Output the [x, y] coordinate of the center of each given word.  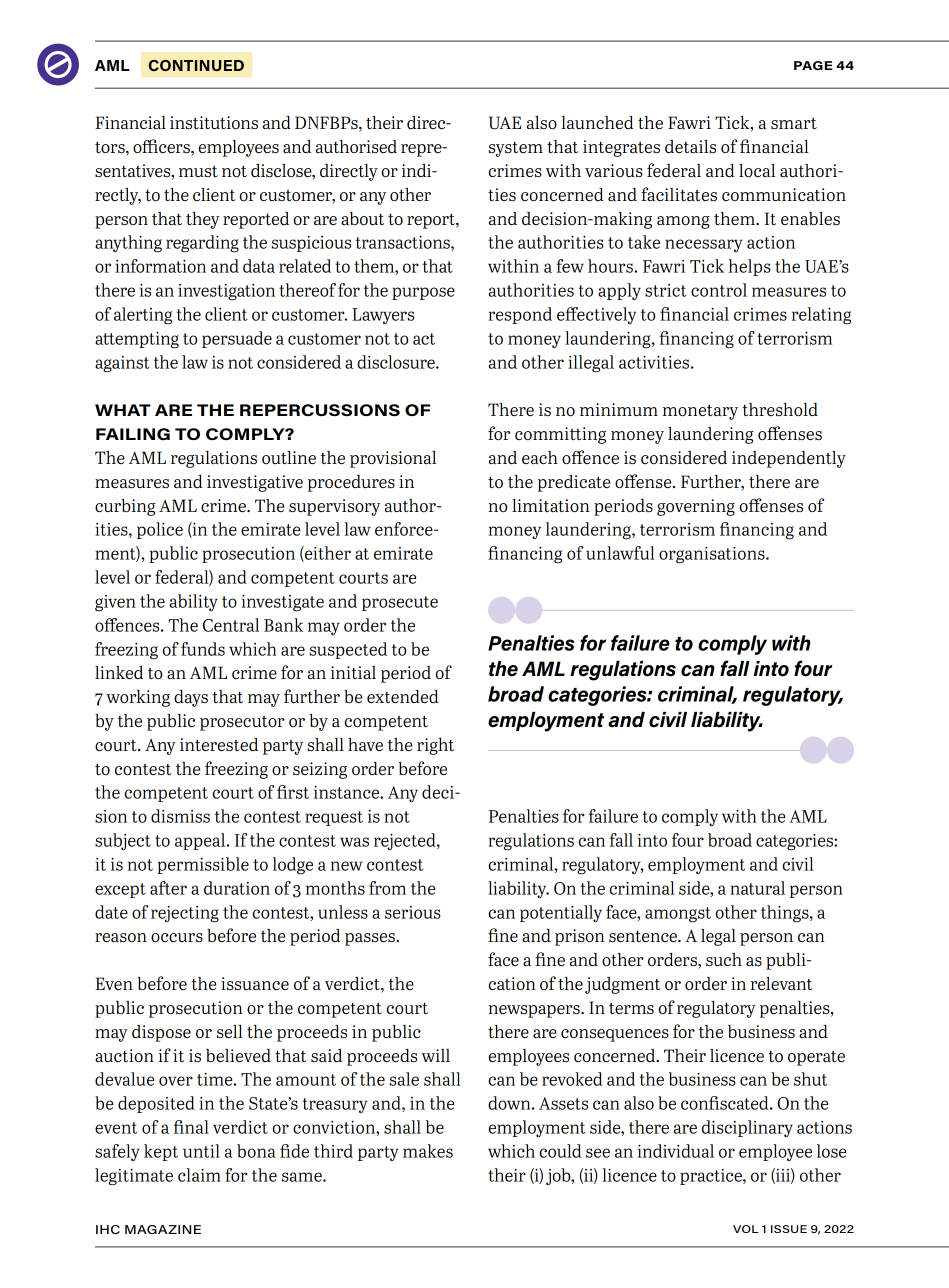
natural [757, 888]
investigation [226, 292]
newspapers [535, 1011]
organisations [713, 555]
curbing [125, 507]
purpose [423, 293]
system [516, 149]
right [435, 746]
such [724, 959]
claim [199, 1175]
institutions [214, 122]
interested [219, 745]
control [719, 290]
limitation [551, 505]
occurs [177, 938]
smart [794, 123]
